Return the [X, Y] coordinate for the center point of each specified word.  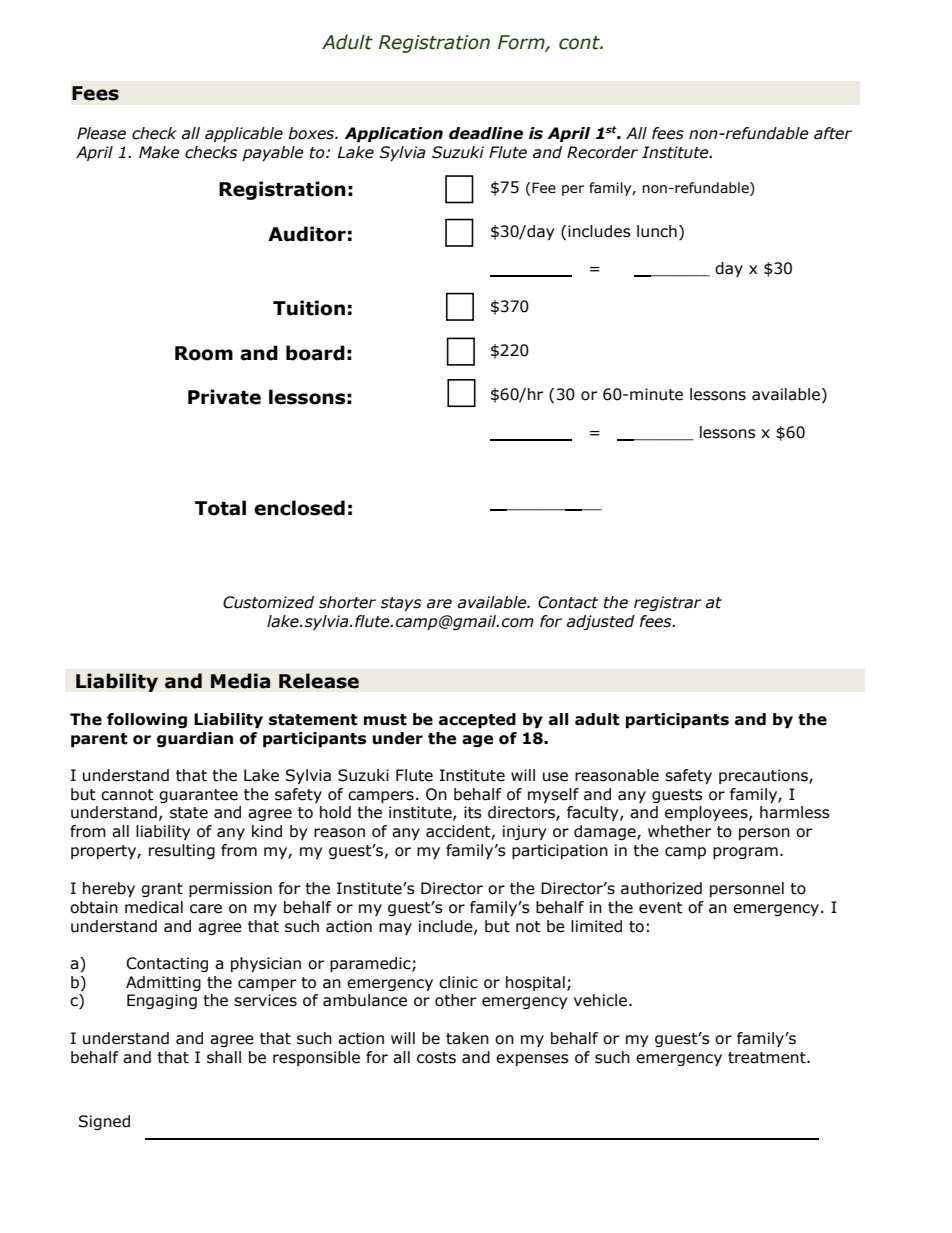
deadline [486, 133]
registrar [667, 603]
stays [401, 604]
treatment [768, 1058]
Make [159, 152]
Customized [268, 602]
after [833, 133]
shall [224, 1057]
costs [436, 1058]
